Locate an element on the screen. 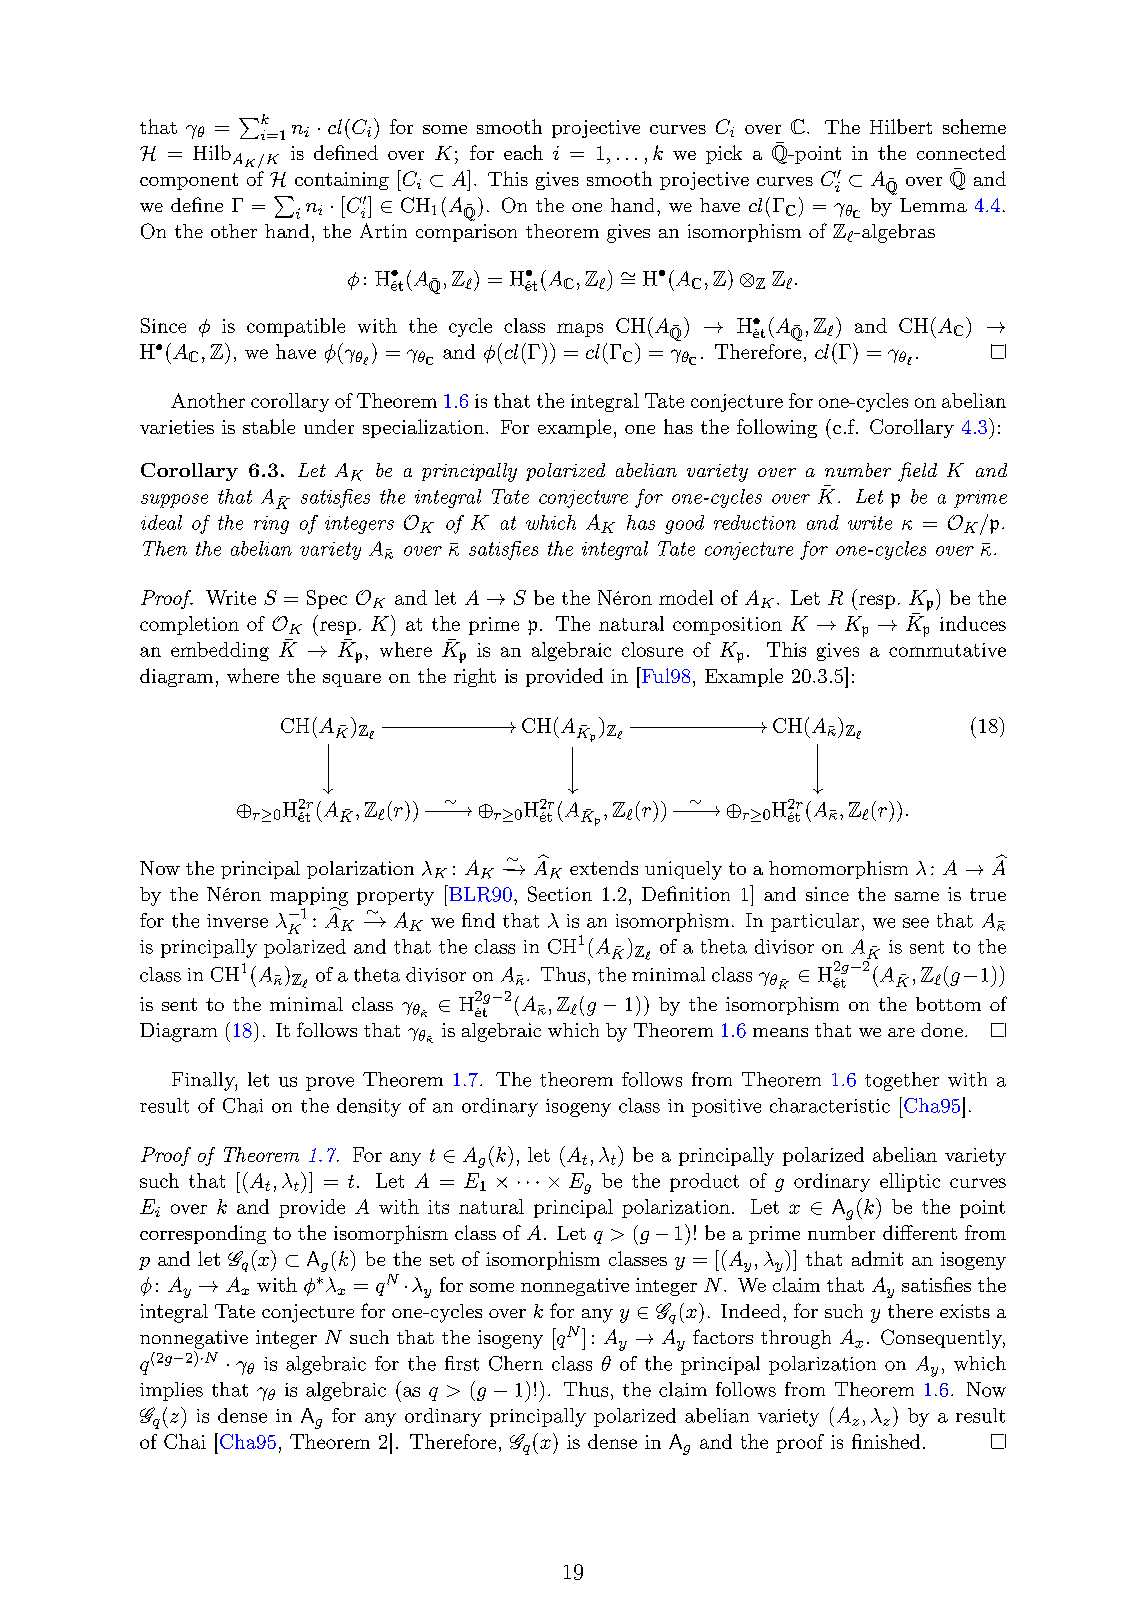 The height and width of the screenshot is (1621, 1146). each is located at coordinates (523, 152).
